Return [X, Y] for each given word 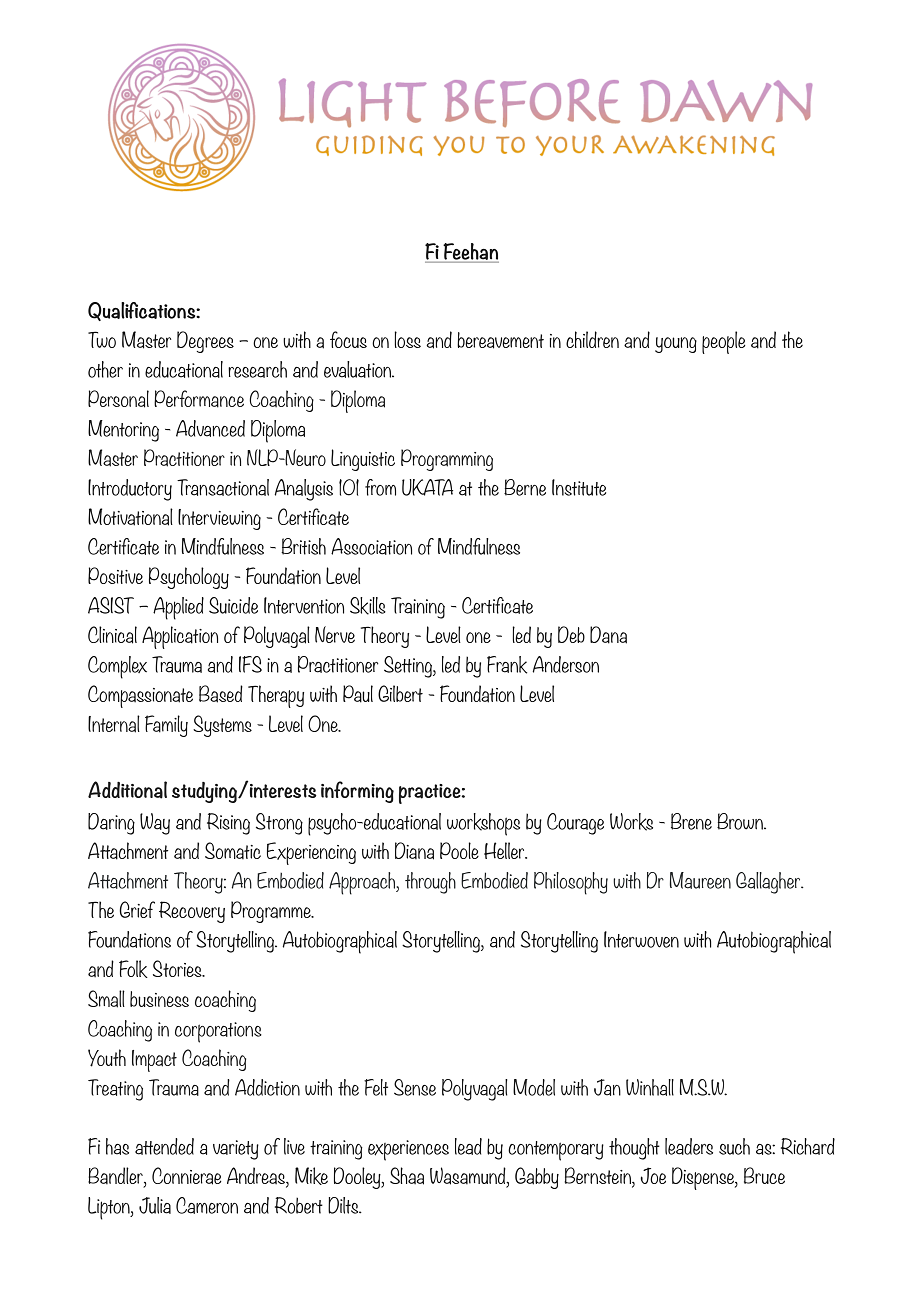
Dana [608, 635]
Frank [507, 665]
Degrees [205, 342]
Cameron [207, 1205]
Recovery [192, 912]
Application [180, 637]
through [430, 883]
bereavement [500, 340]
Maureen [700, 880]
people [724, 342]
